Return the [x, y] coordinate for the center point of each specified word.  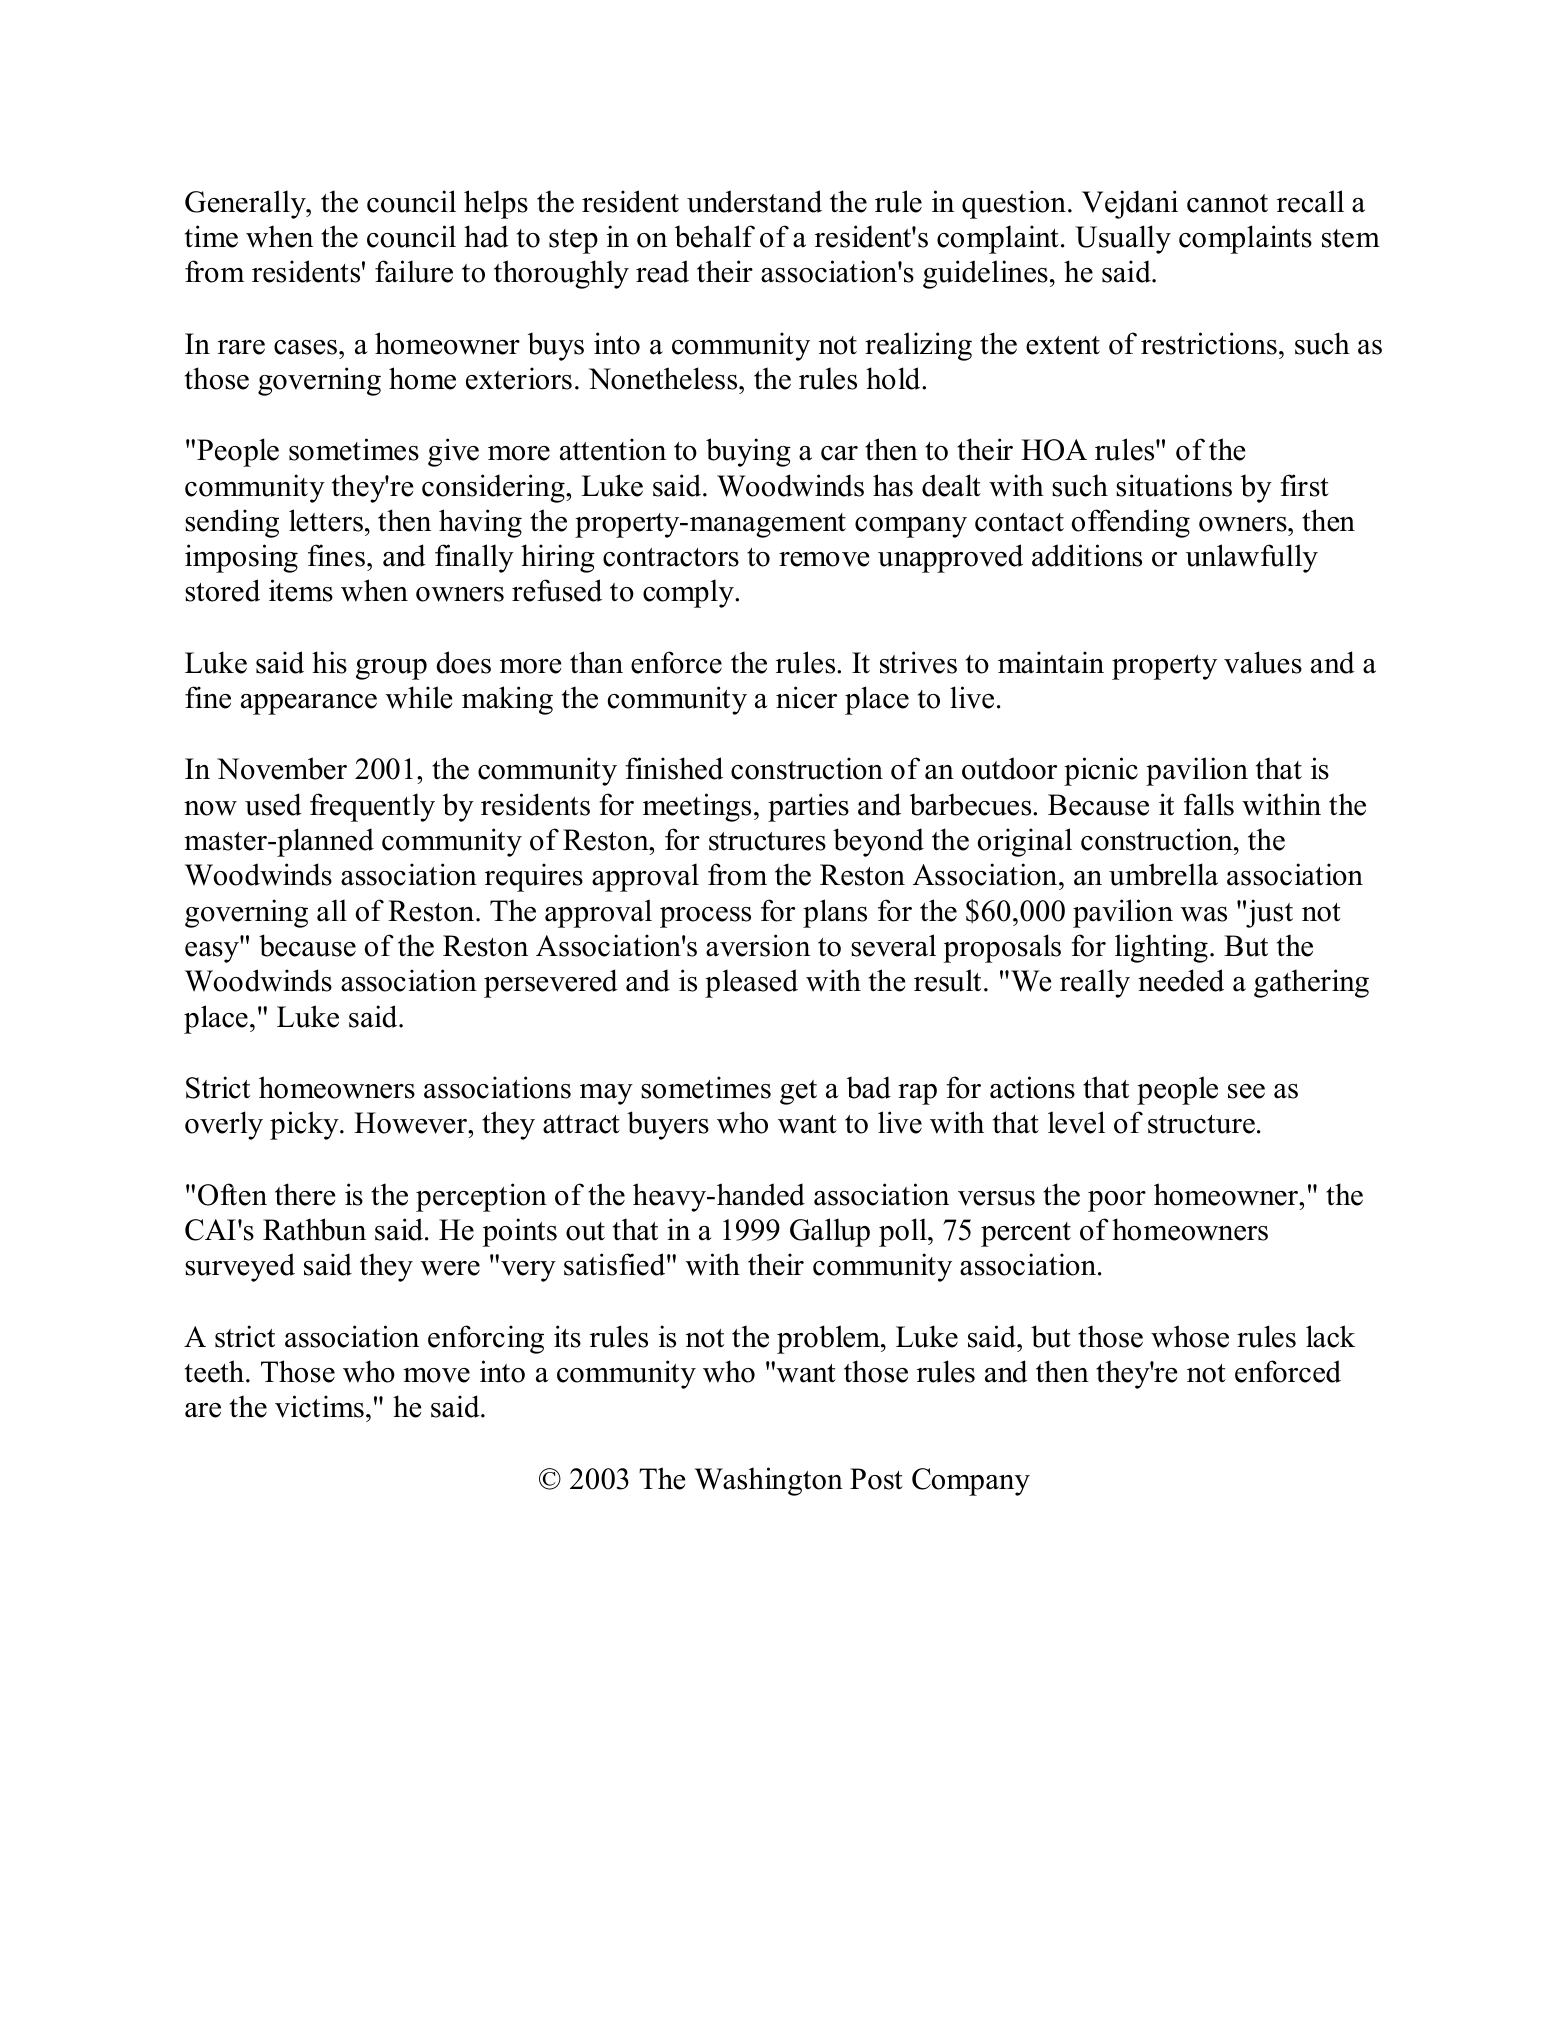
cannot [1227, 203]
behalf [715, 236]
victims [319, 1406]
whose [1190, 1336]
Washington [768, 1481]
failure [414, 271]
